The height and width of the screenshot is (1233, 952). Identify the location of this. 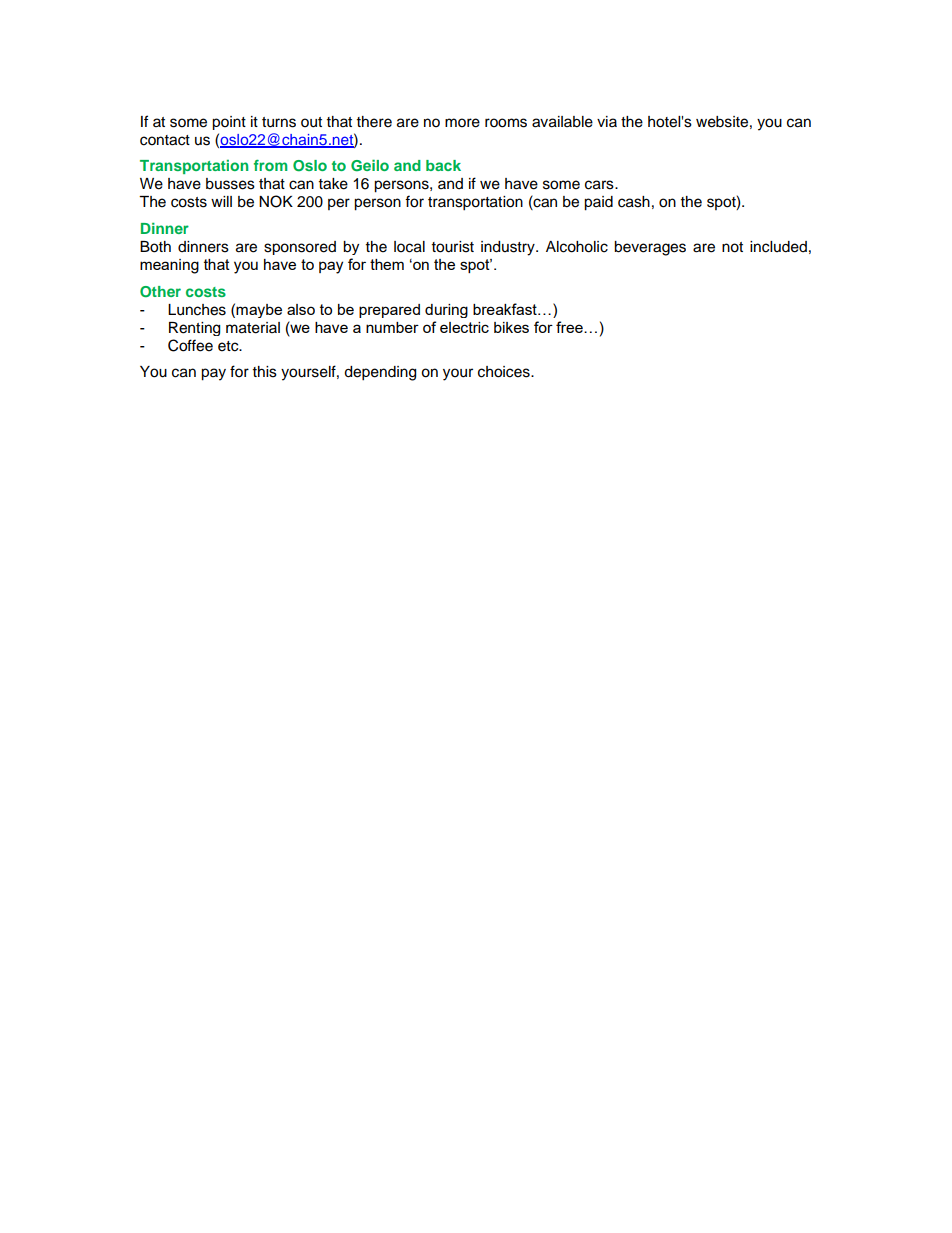
(265, 372).
